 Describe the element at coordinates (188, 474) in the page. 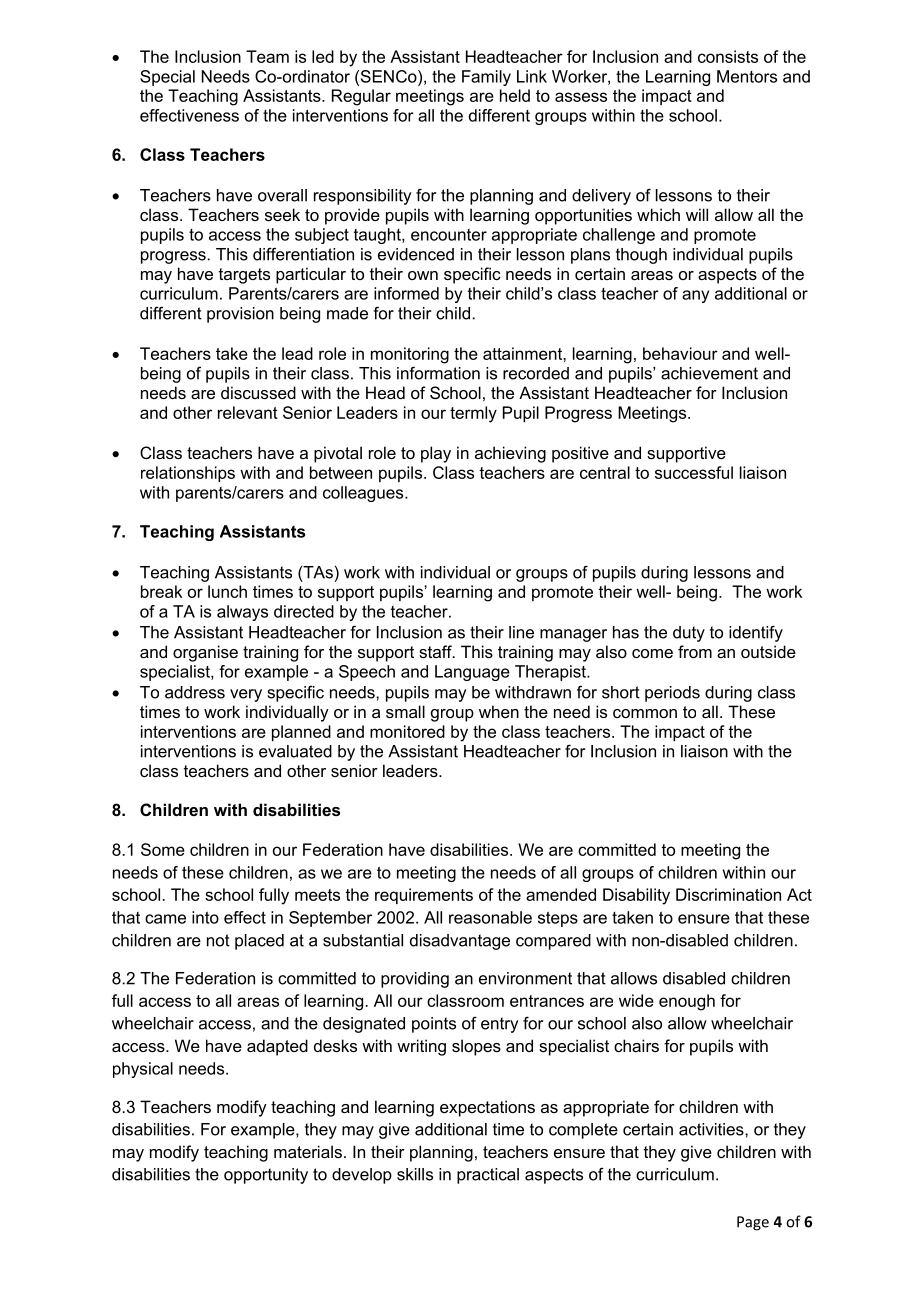

I see `relationships` at that location.
